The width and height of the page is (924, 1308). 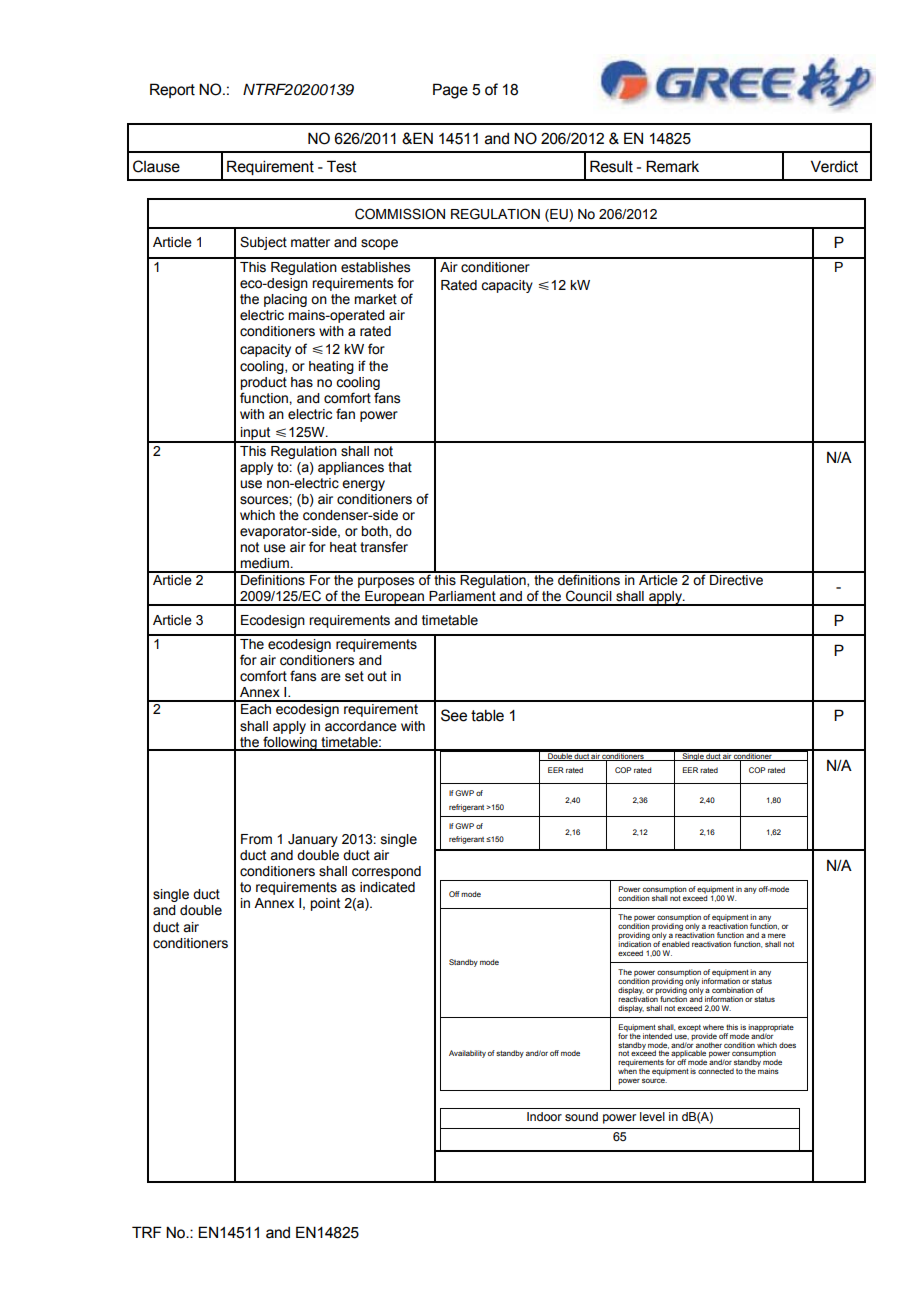 I want to click on correspond, so click(x=386, y=872).
